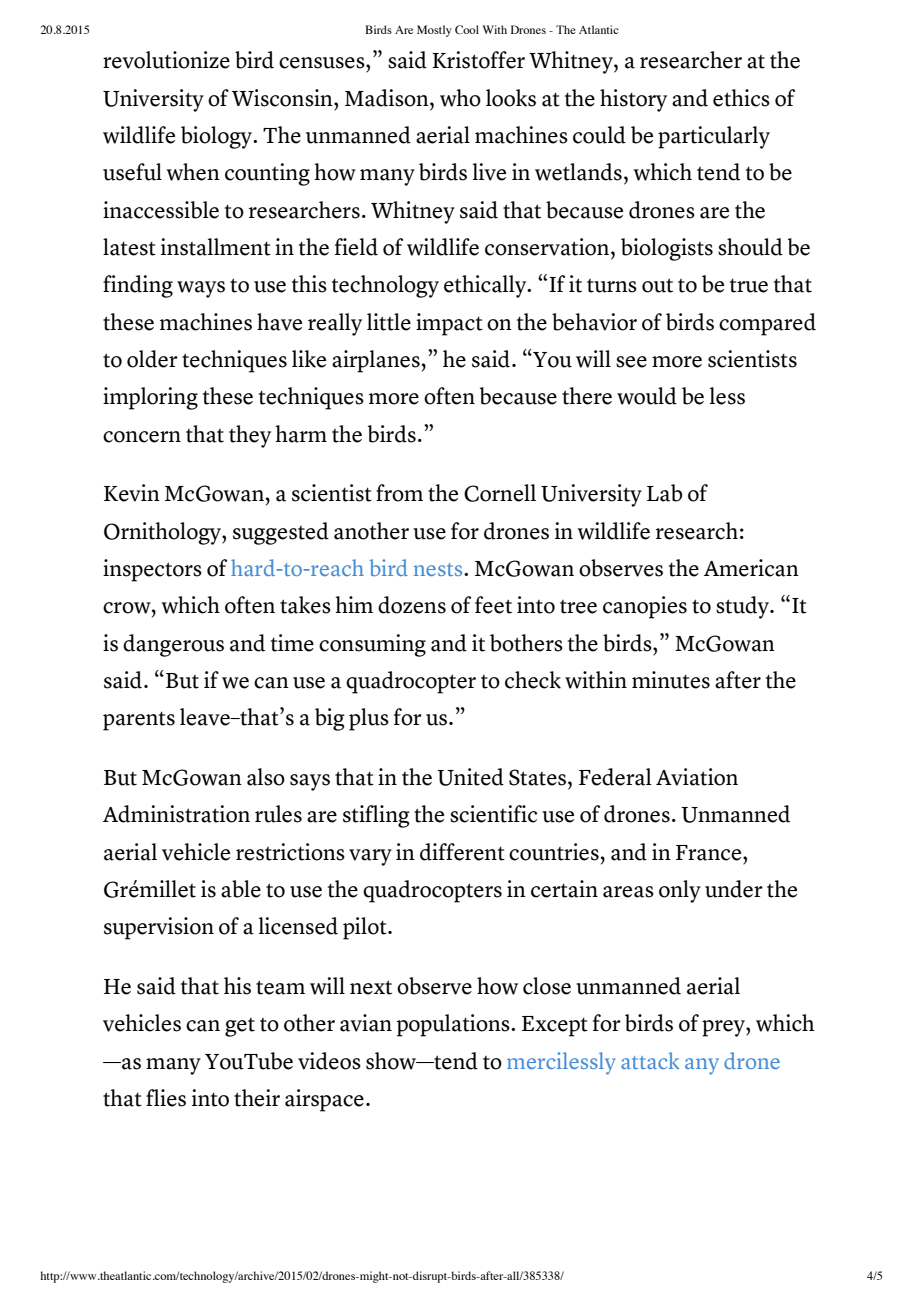 The width and height of the image is (924, 1308). Describe the element at coordinates (449, 324) in the image. I see `impact` at that location.
